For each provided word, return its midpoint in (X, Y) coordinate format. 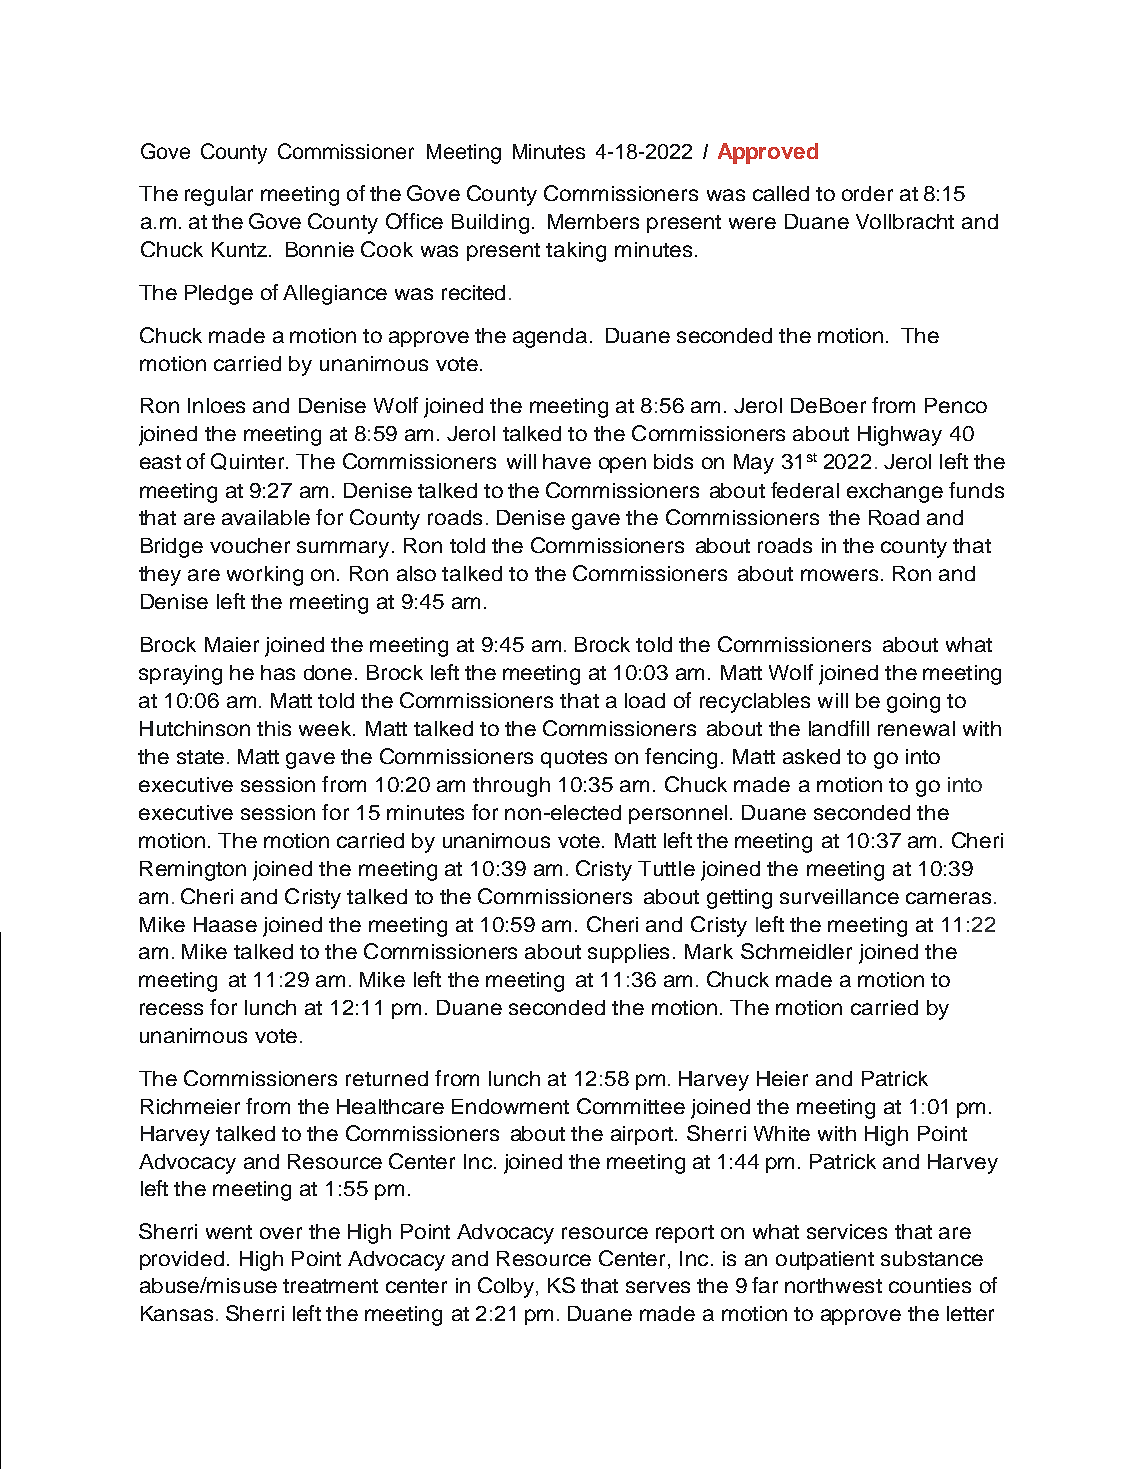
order (867, 193)
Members (593, 221)
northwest (833, 1285)
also (416, 573)
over (281, 1233)
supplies (628, 953)
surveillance (839, 896)
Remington (193, 871)
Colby (507, 1287)
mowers (839, 575)
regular (219, 196)
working (265, 576)
